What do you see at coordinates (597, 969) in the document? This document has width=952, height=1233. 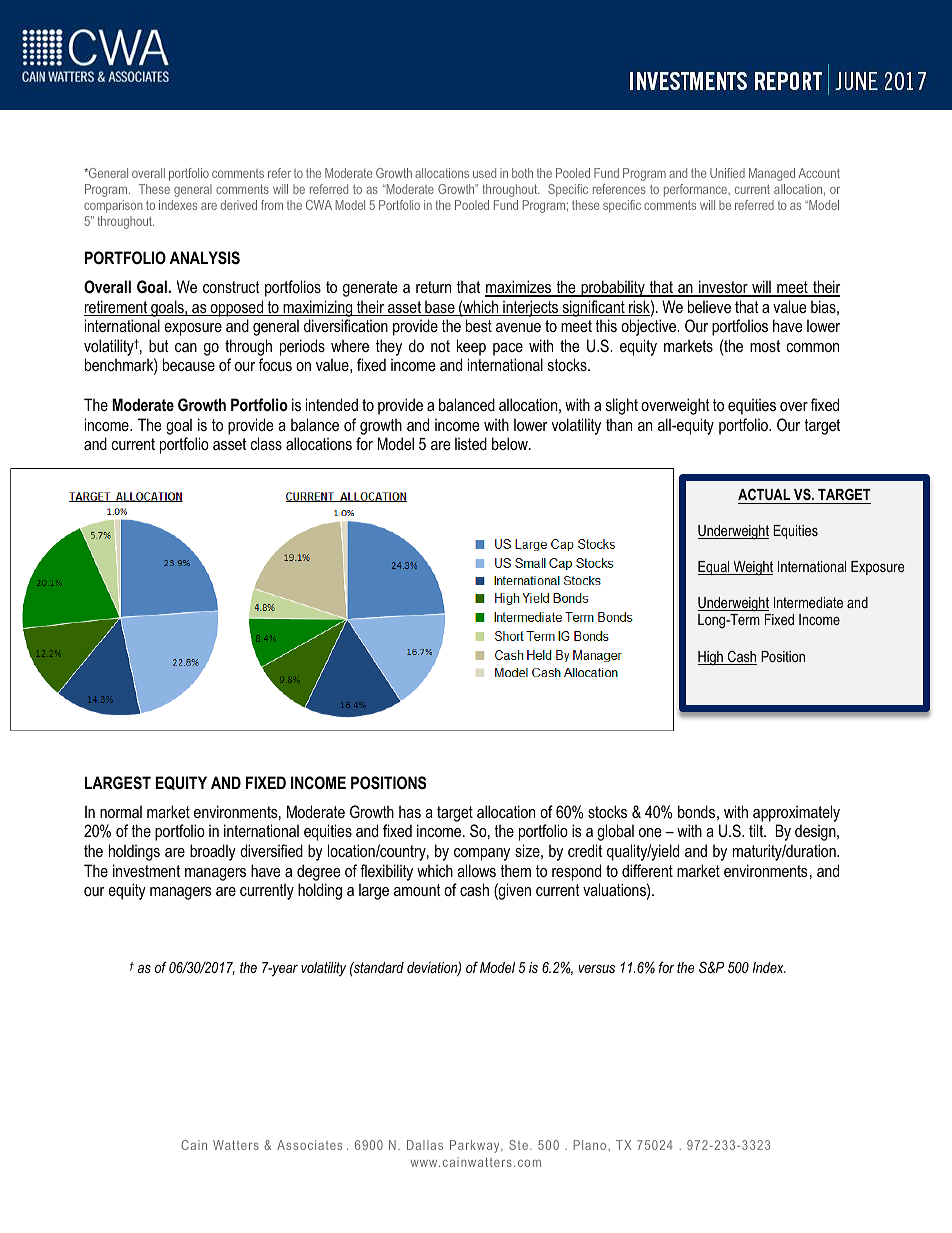 I see `versus` at bounding box center [597, 969].
